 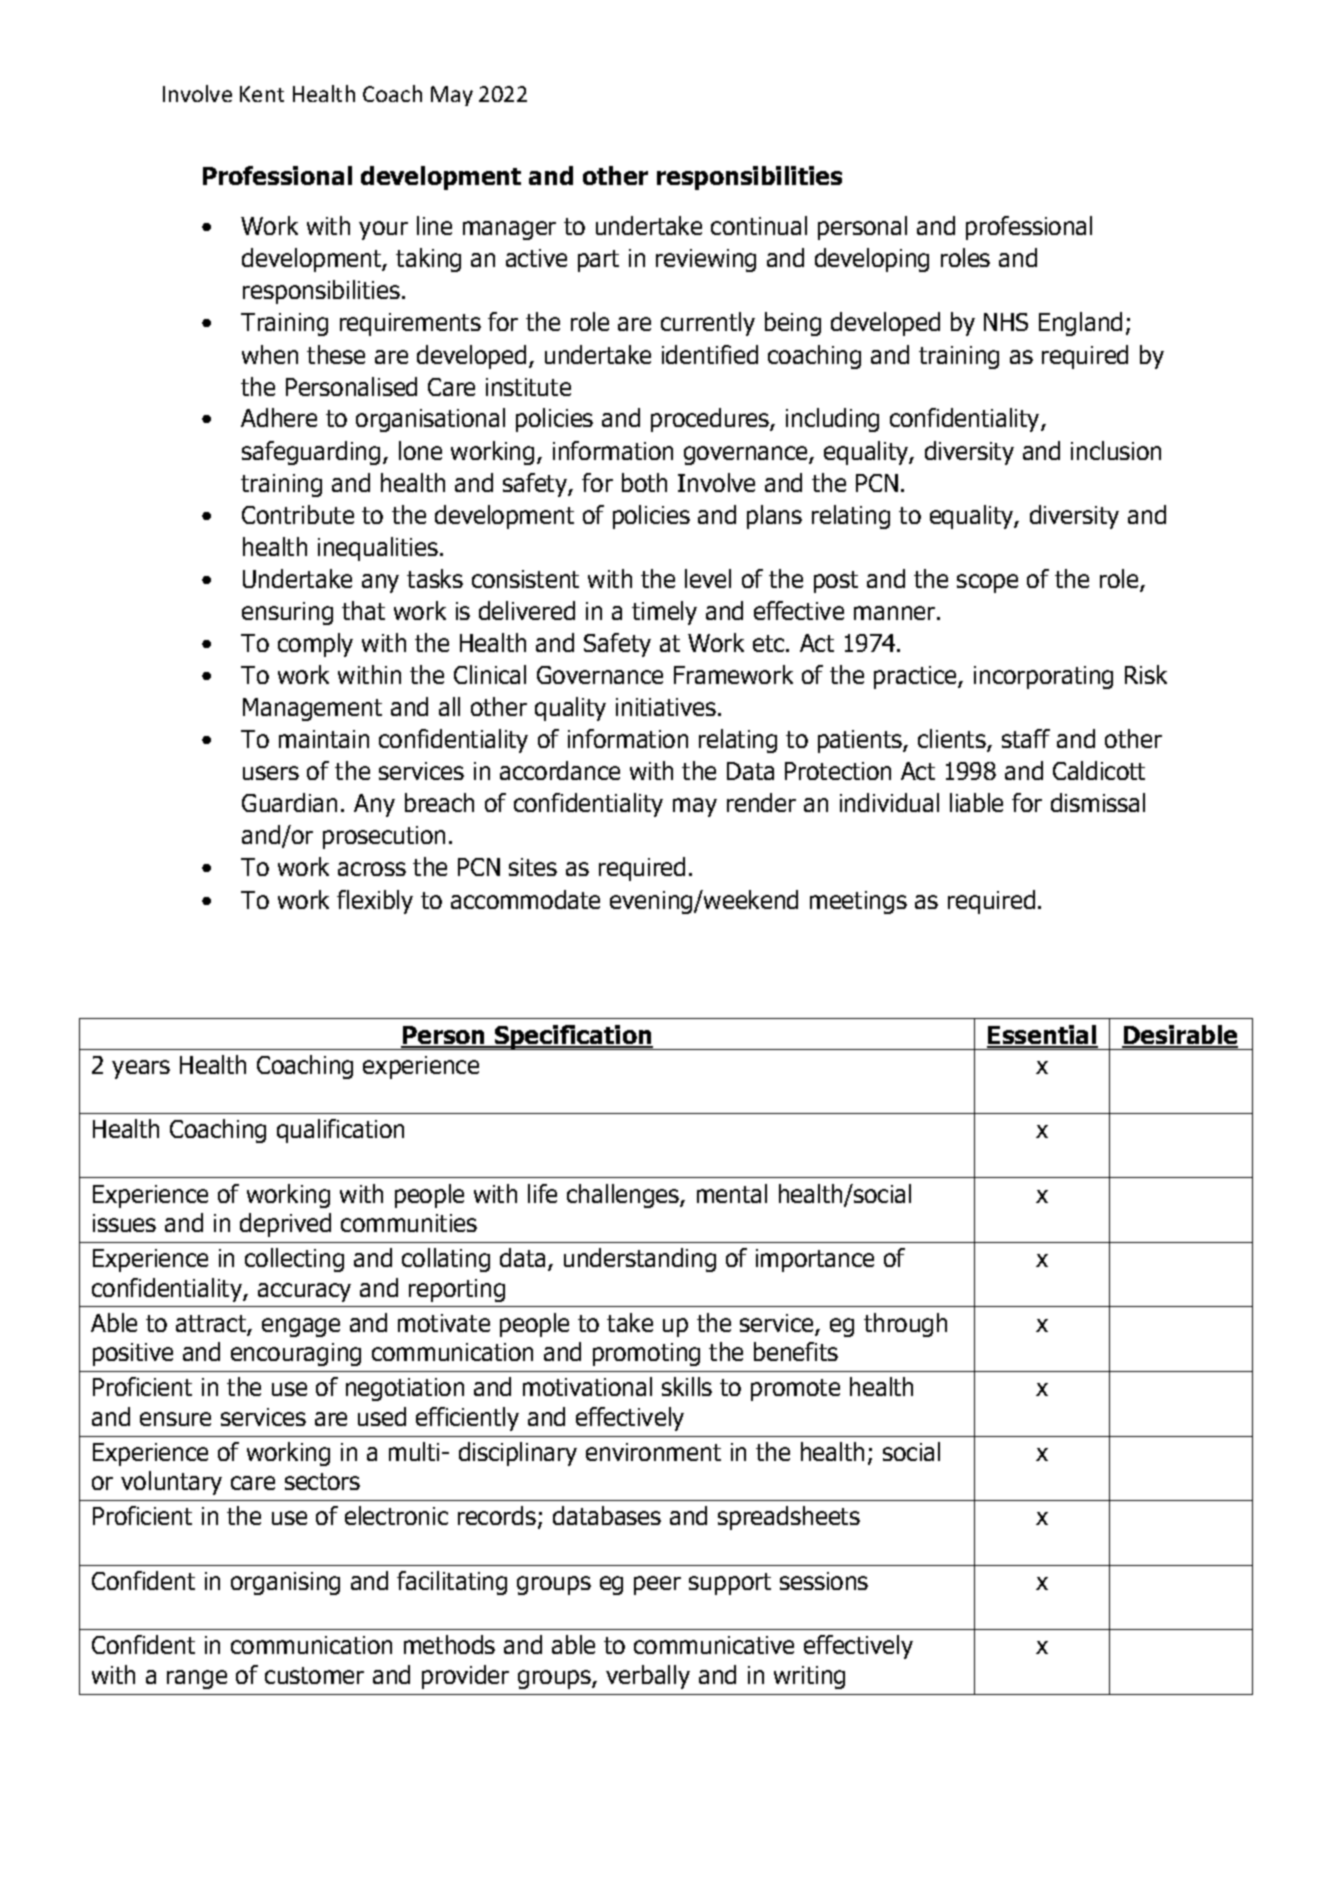 I want to click on part, so click(x=598, y=261).
